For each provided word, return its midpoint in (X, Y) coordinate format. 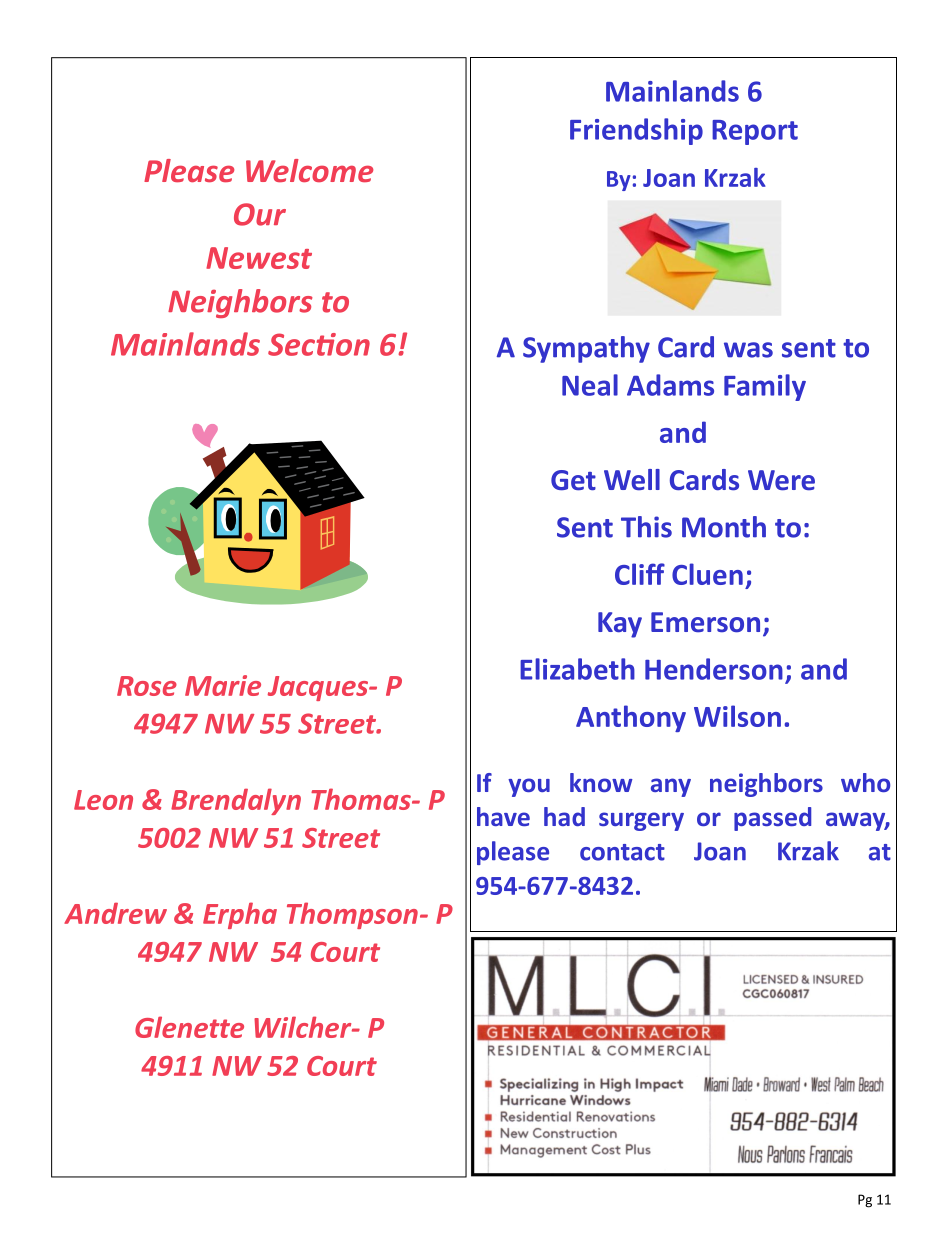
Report (755, 132)
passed (772, 819)
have (503, 816)
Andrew (115, 913)
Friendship (636, 131)
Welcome (309, 170)
